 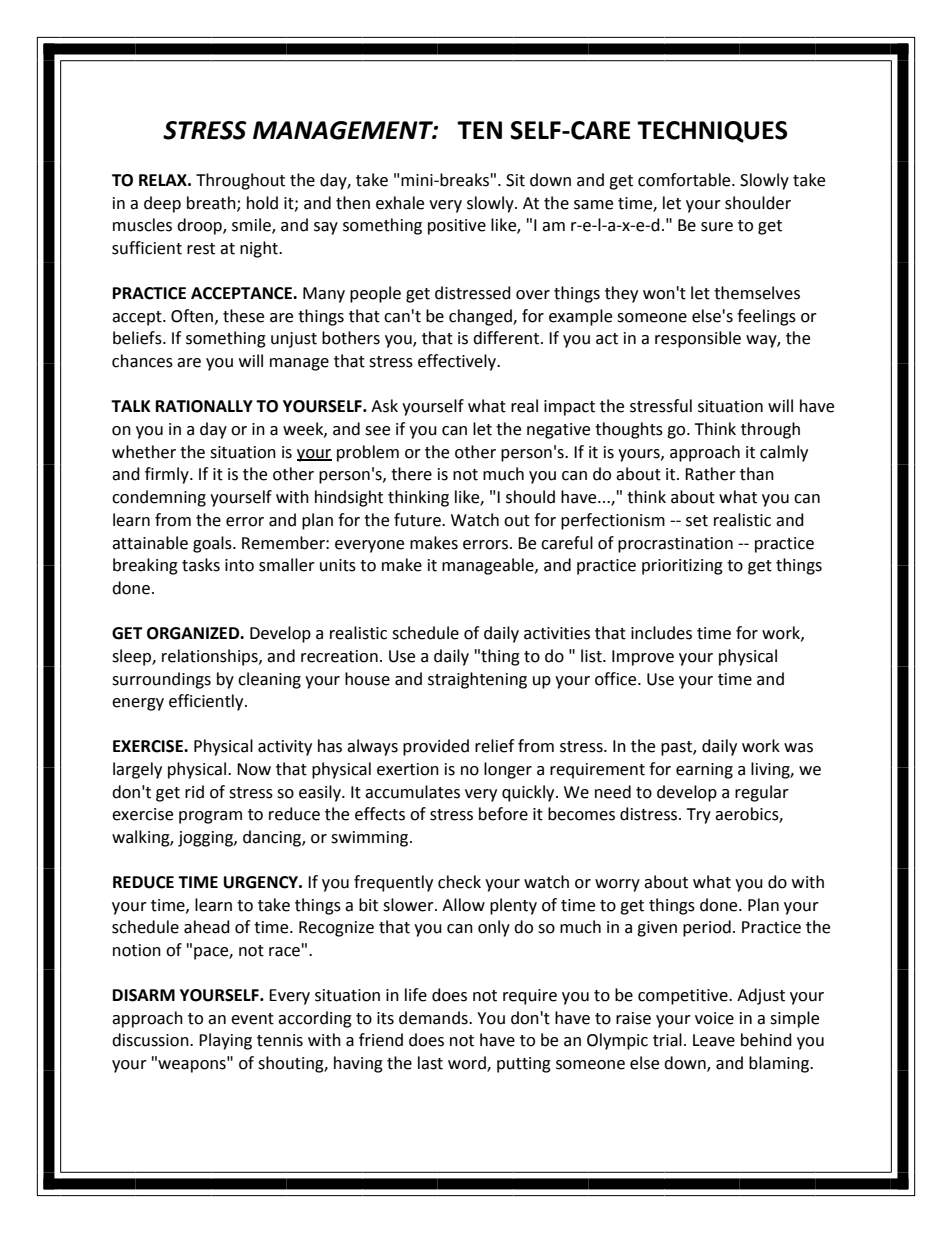 What do you see at coordinates (225, 1041) in the screenshot?
I see `Playing` at bounding box center [225, 1041].
